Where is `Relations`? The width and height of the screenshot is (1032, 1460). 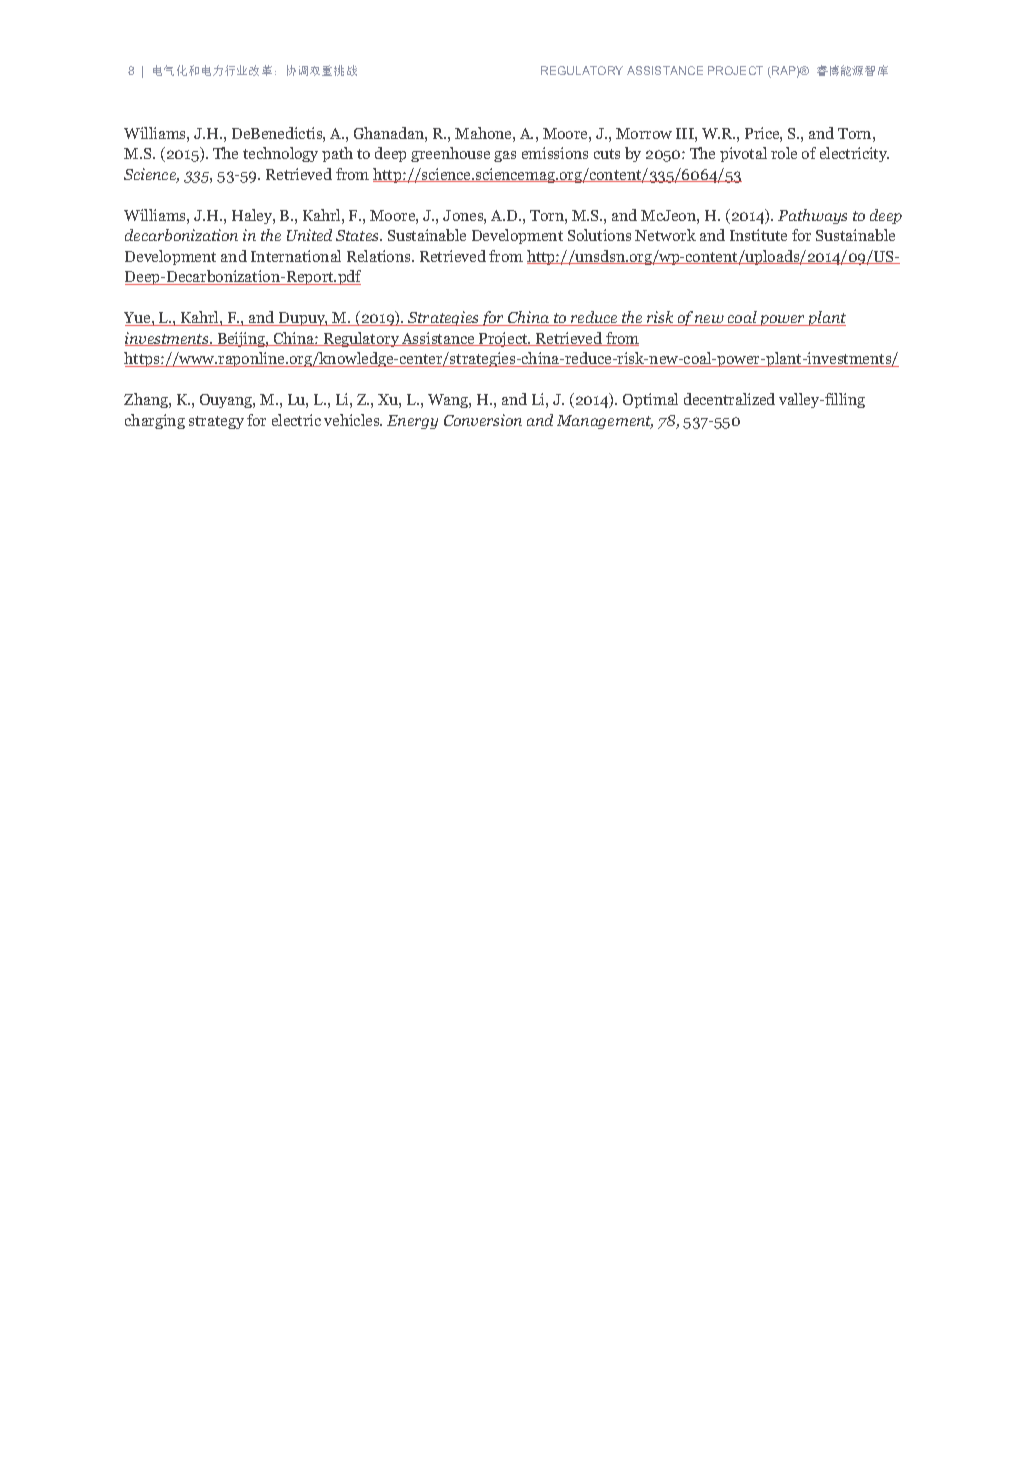
Relations is located at coordinates (380, 256).
